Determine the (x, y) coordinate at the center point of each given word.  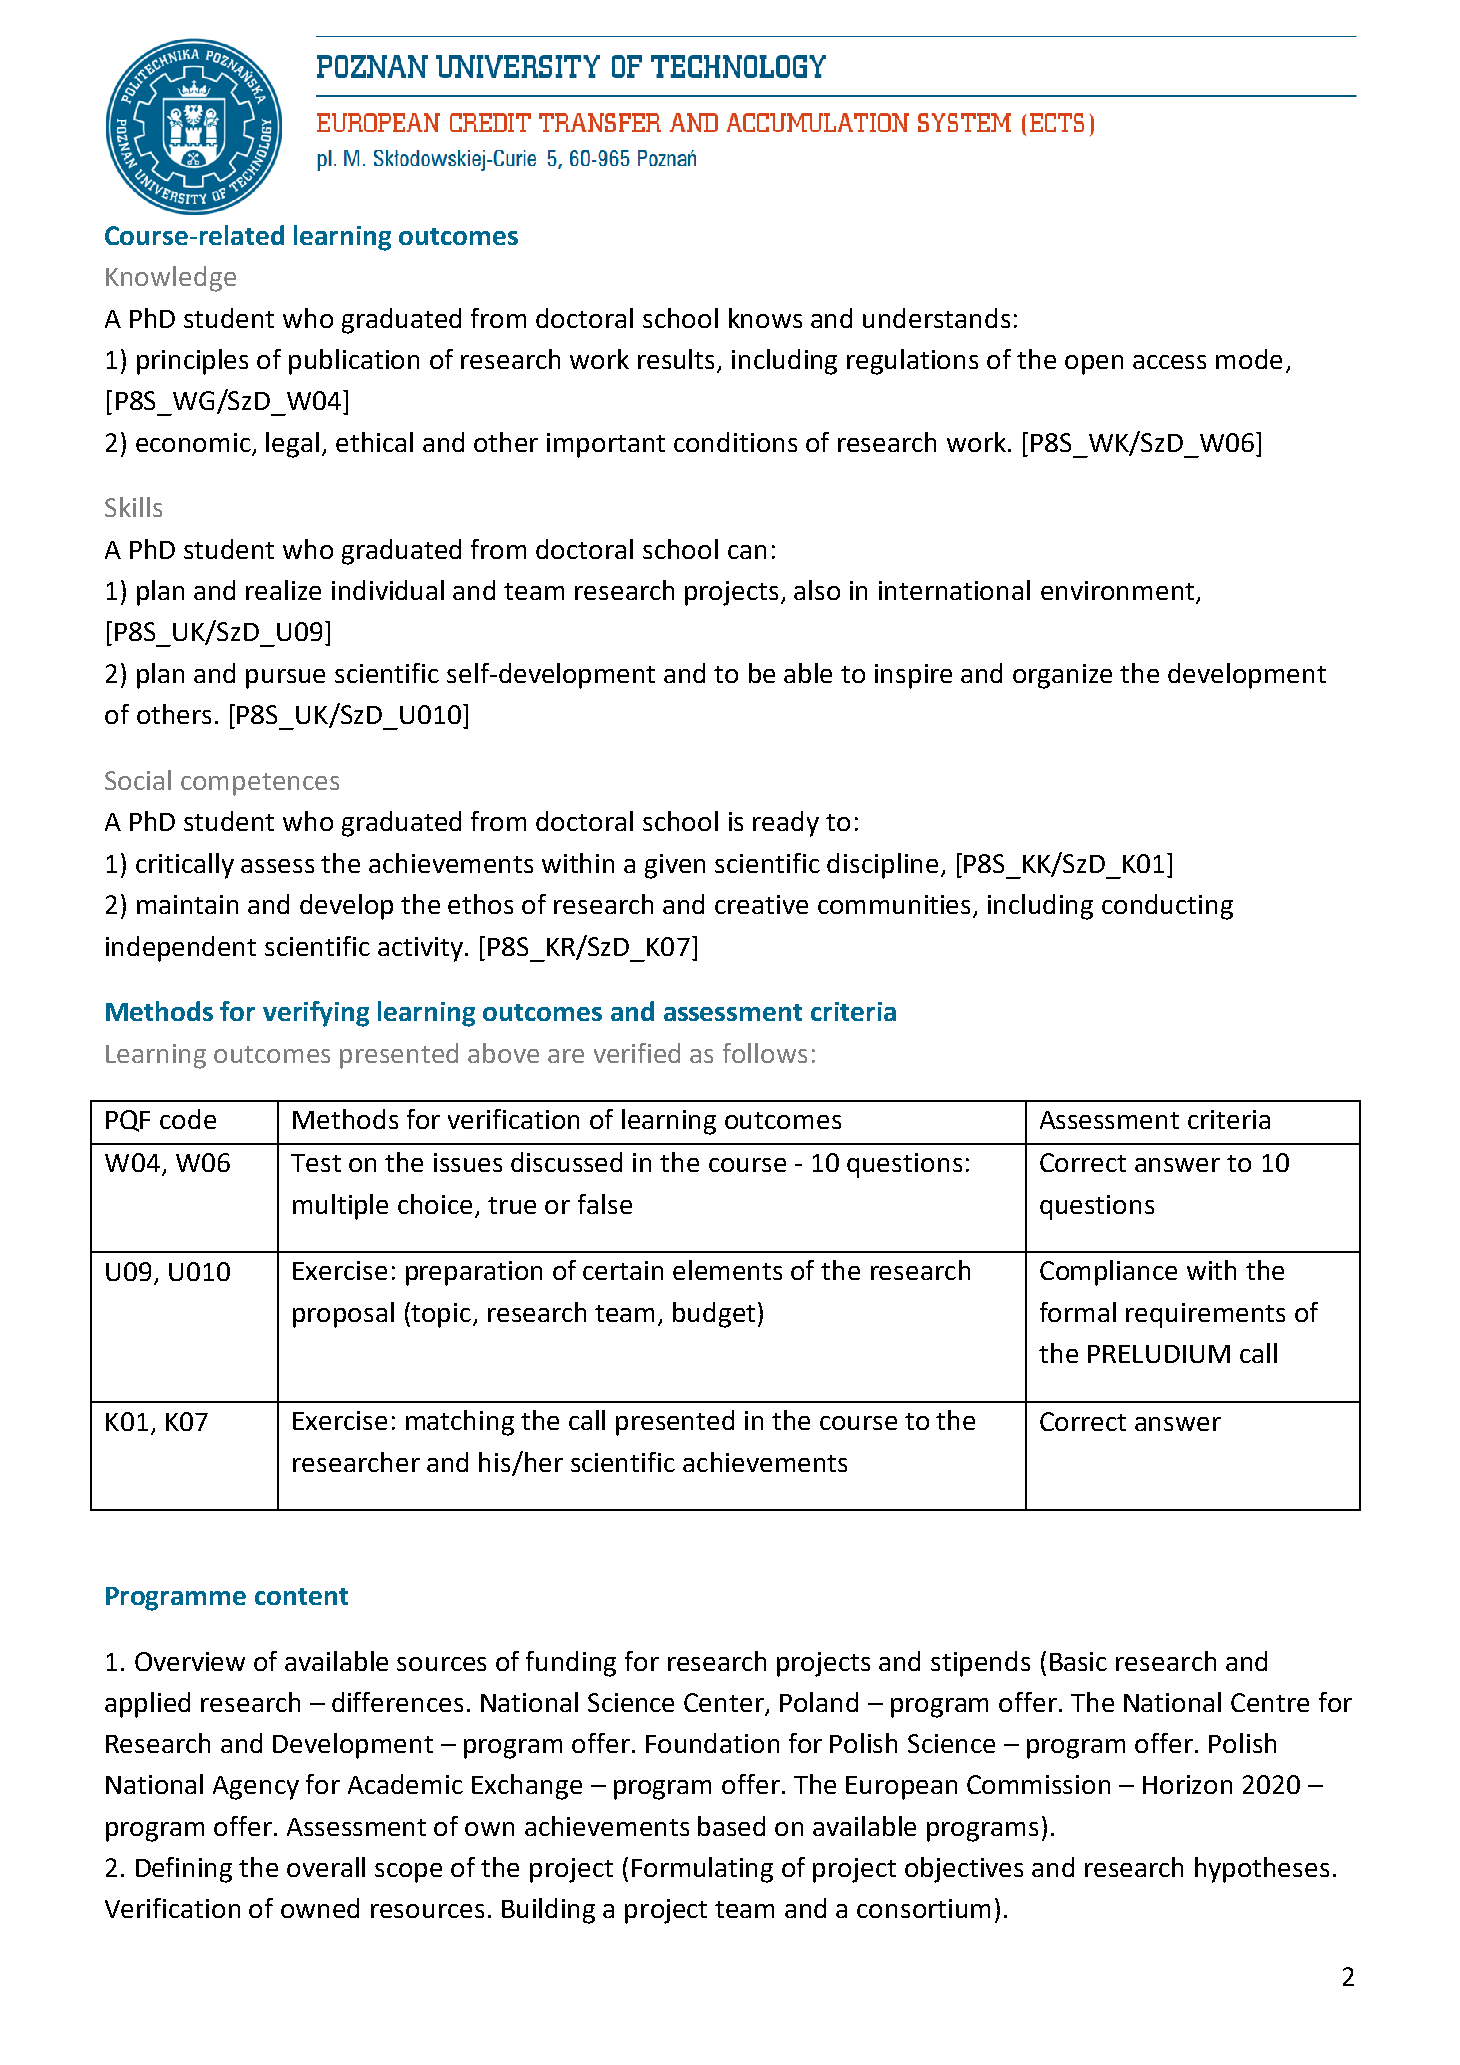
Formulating (702, 1870)
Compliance (1108, 1273)
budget (714, 1315)
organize (1062, 676)
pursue (285, 679)
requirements (1205, 1315)
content (301, 1596)
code (188, 1119)
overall (326, 1867)
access (1169, 362)
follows (765, 1053)
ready (786, 824)
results (678, 360)
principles (192, 362)
